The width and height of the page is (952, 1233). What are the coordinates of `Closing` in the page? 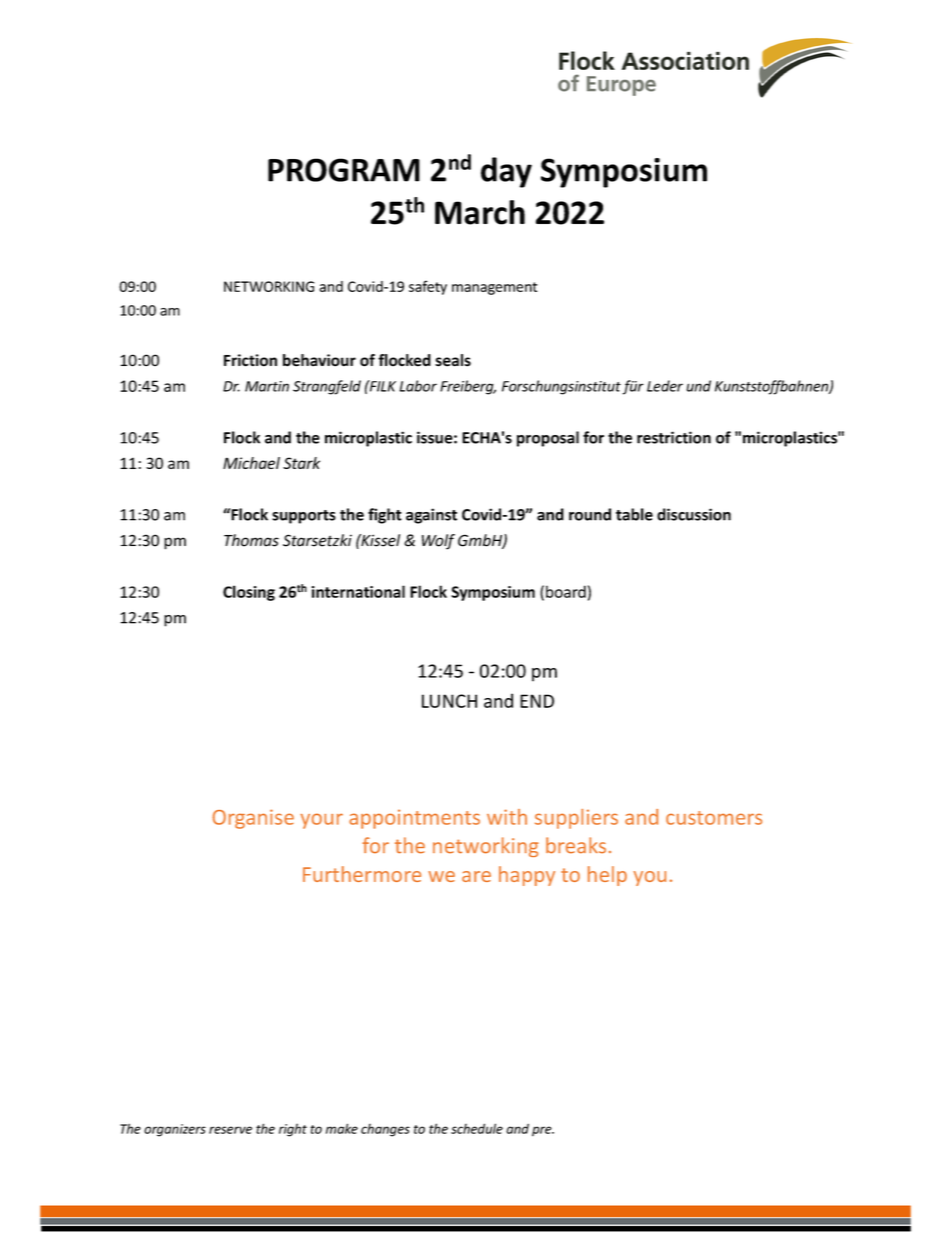 It's located at (249, 593).
